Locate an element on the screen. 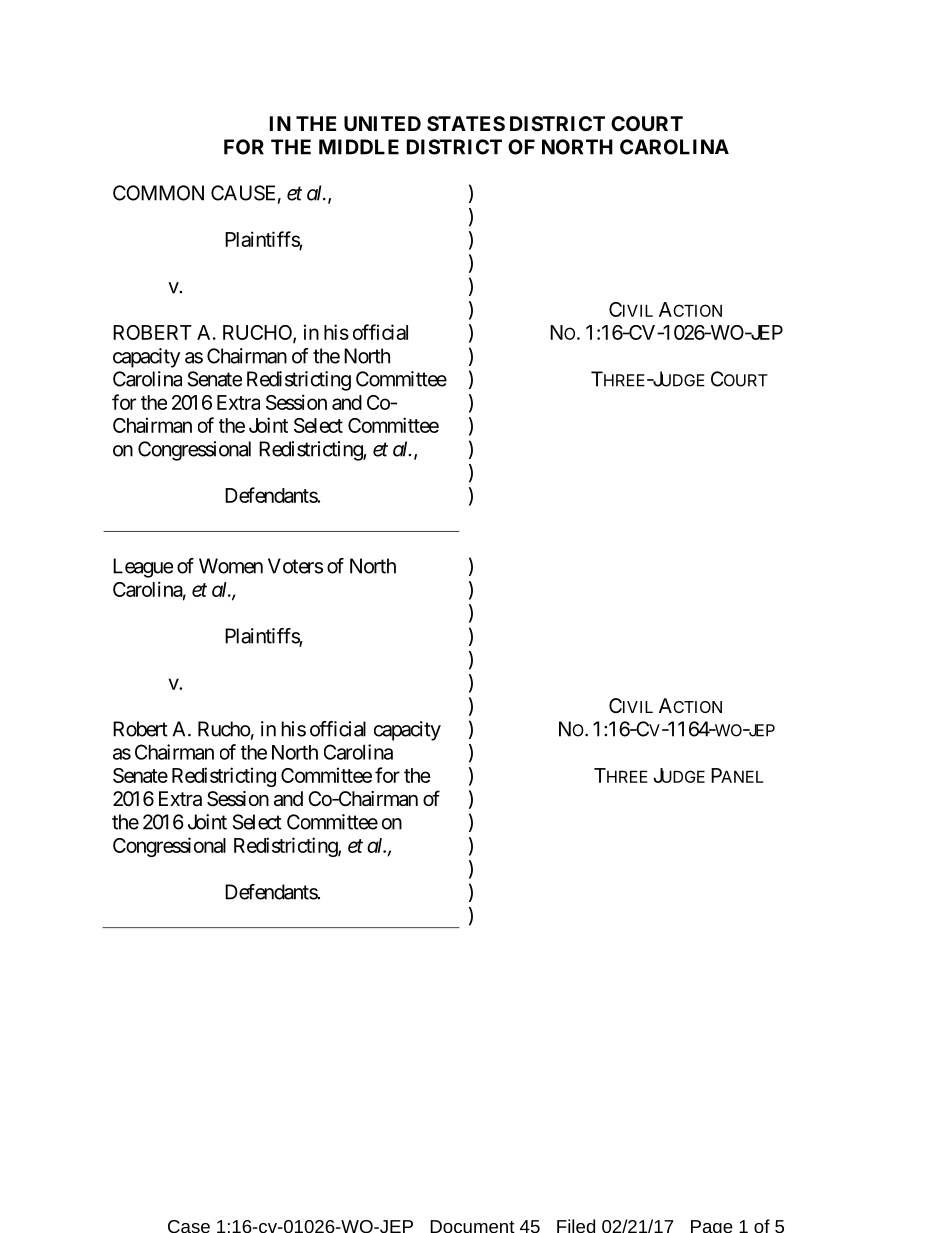 Image resolution: width=952 pixels, height=1233 pixels. COMMON is located at coordinates (158, 193).
